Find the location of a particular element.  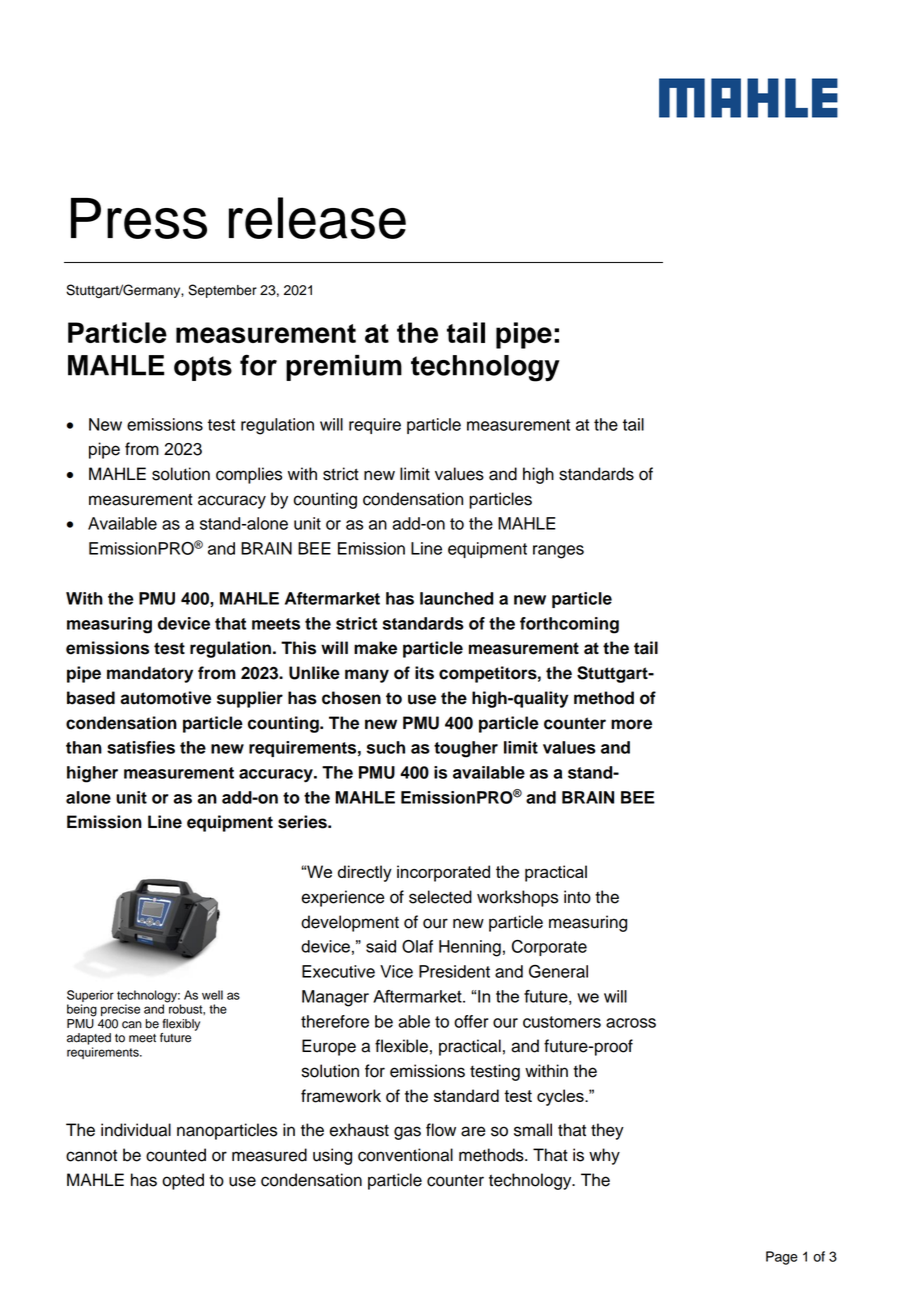

satisfies is located at coordinates (141, 747).
